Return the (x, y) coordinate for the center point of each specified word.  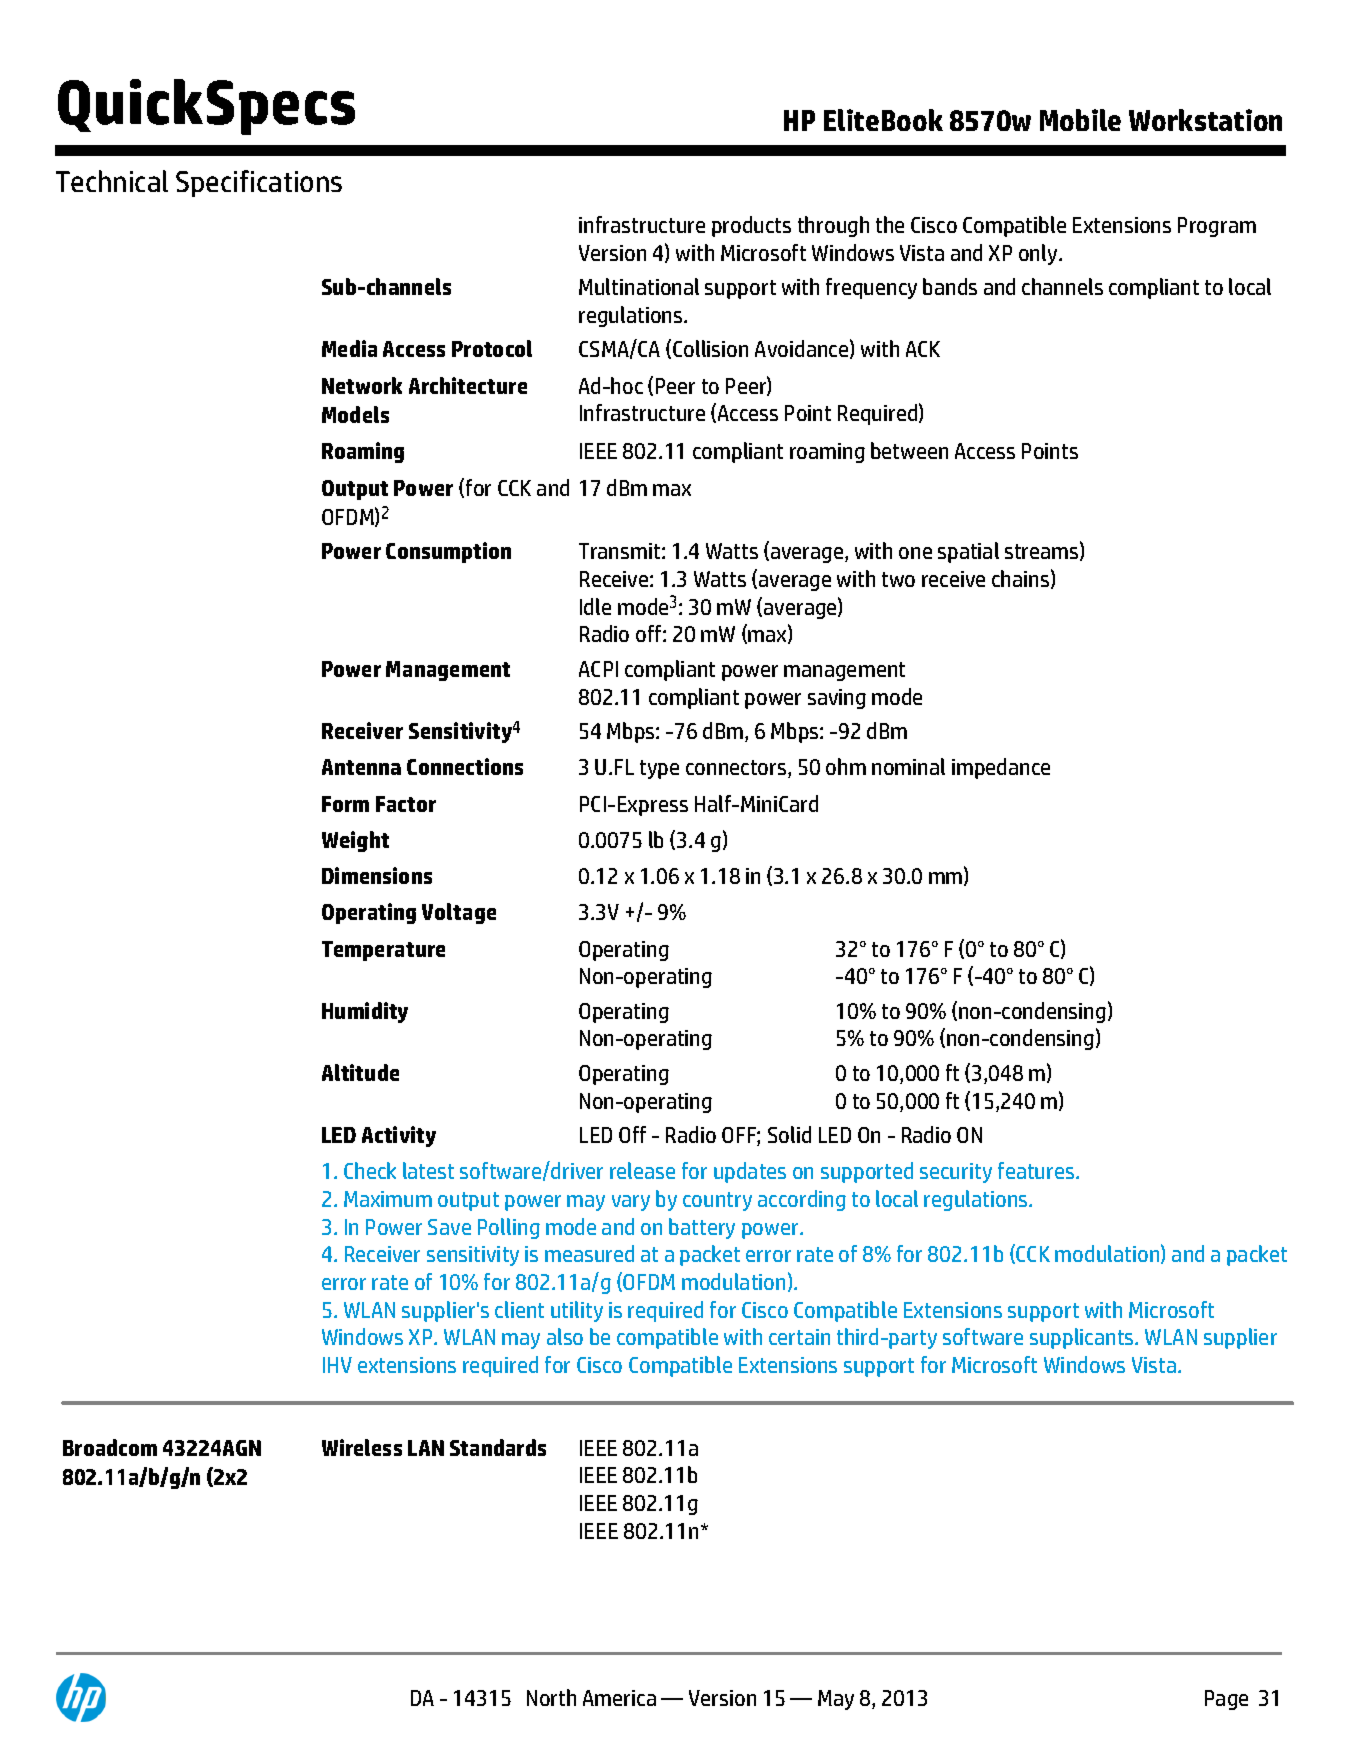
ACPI (598, 669)
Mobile (1080, 120)
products (751, 226)
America (619, 1698)
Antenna (361, 767)
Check (370, 1170)
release (642, 1170)
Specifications (259, 183)
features (1037, 1170)
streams (1043, 552)
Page (1226, 1700)
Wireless (362, 1447)
